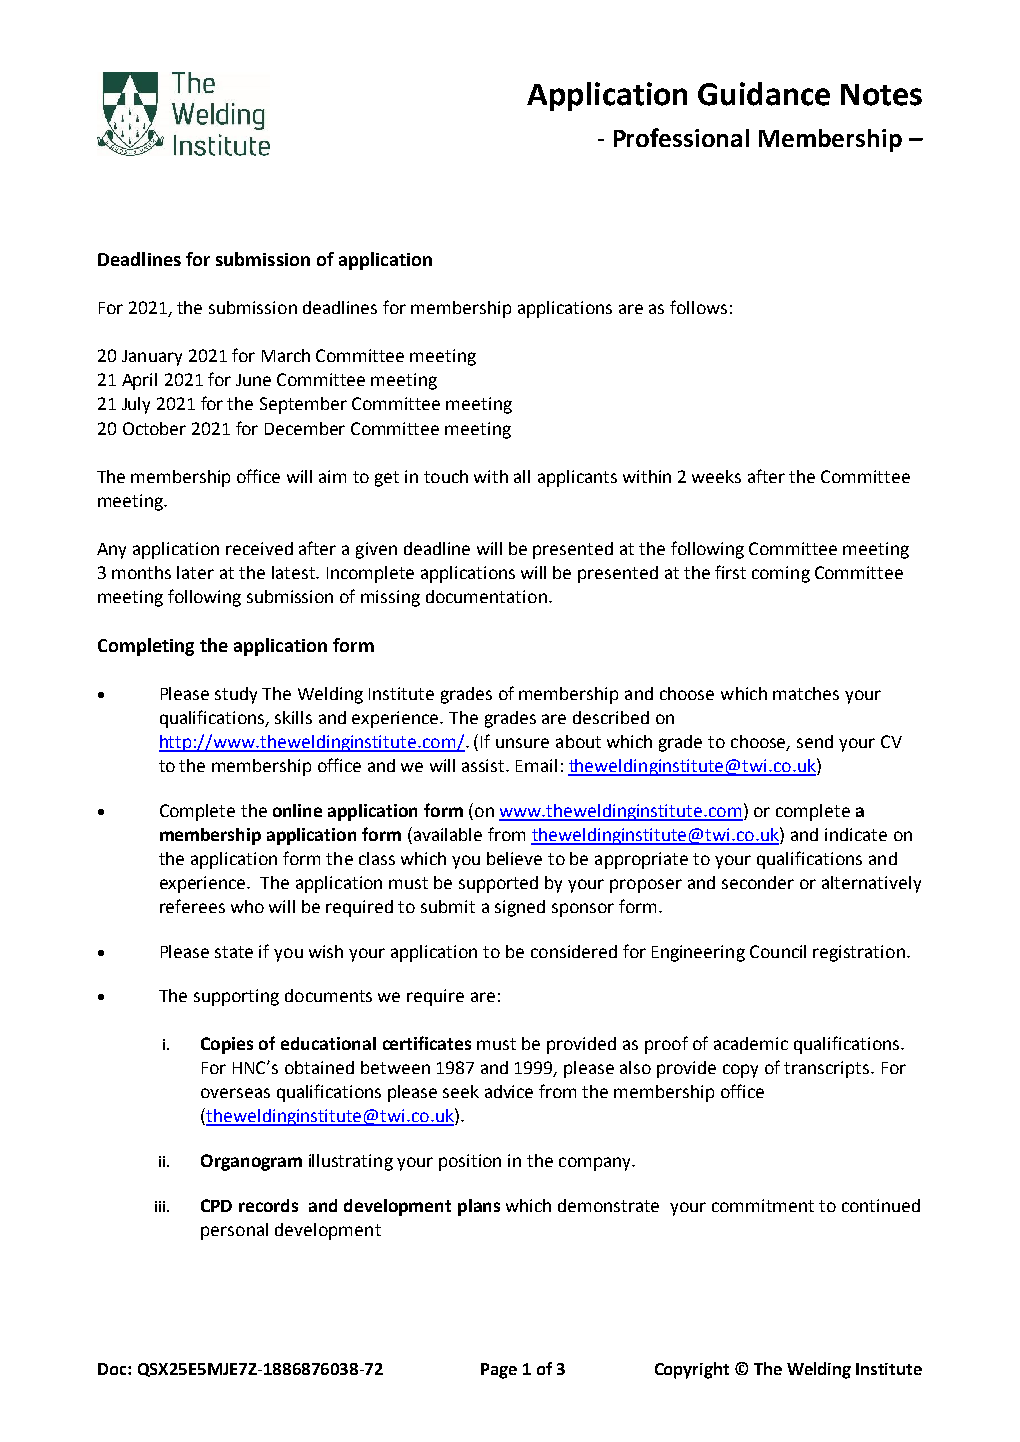  Describe the element at coordinates (522, 743) in the document. I see `unsure` at that location.
